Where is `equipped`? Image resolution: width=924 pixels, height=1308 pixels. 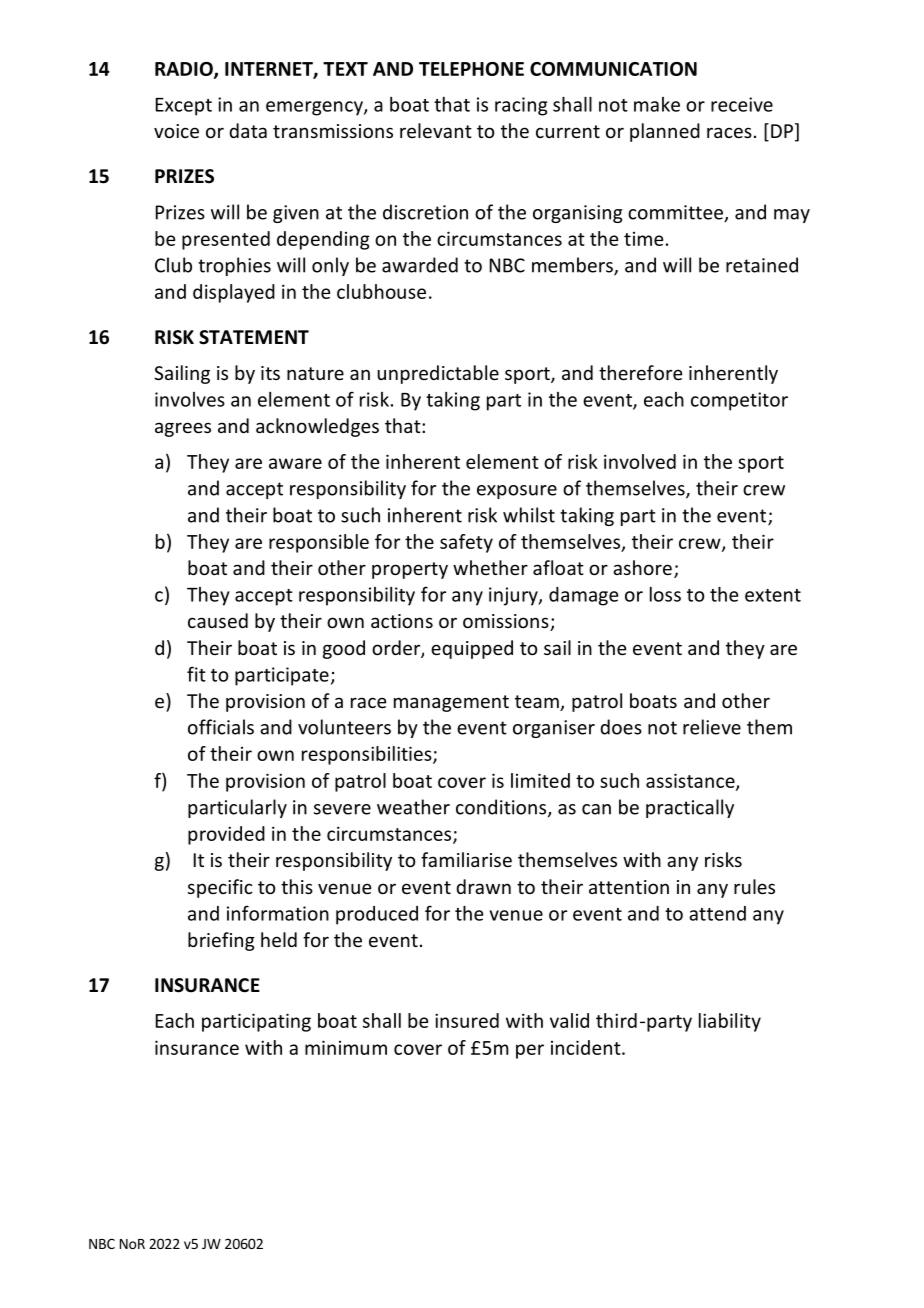
equipped is located at coordinates (472, 649).
